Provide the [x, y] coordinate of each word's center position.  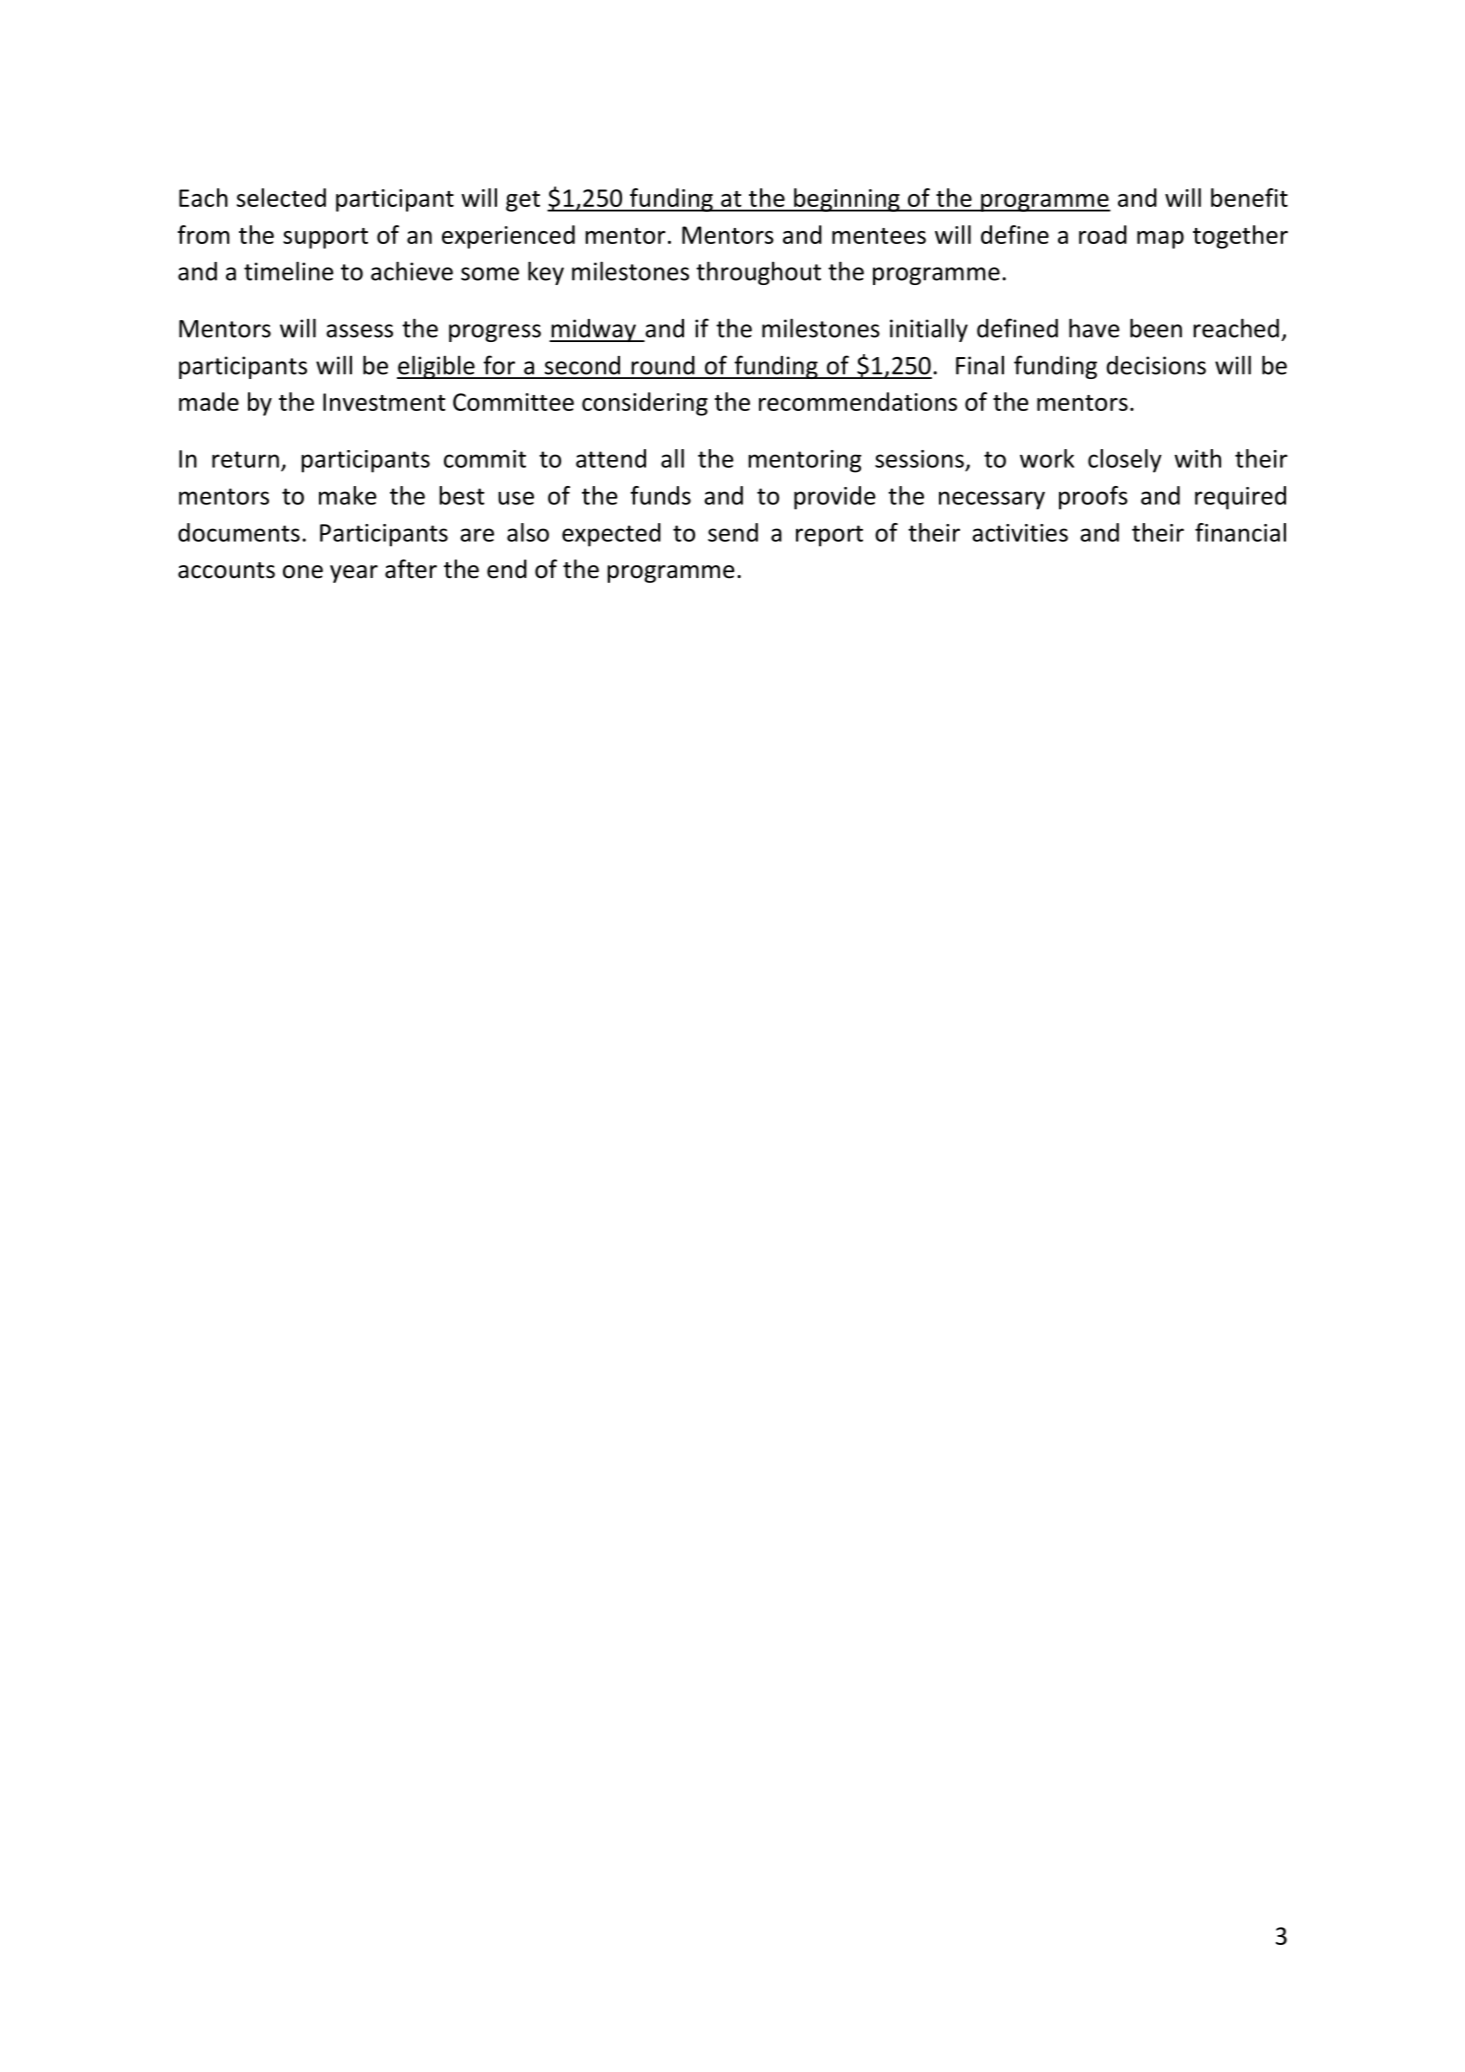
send [733, 532]
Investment [384, 402]
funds [660, 495]
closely [1125, 461]
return [245, 459]
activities [1020, 533]
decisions [1156, 365]
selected [281, 197]
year [354, 574]
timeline [288, 271]
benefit [1249, 197]
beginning [847, 200]
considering [645, 404]
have [1094, 328]
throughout [758, 273]
